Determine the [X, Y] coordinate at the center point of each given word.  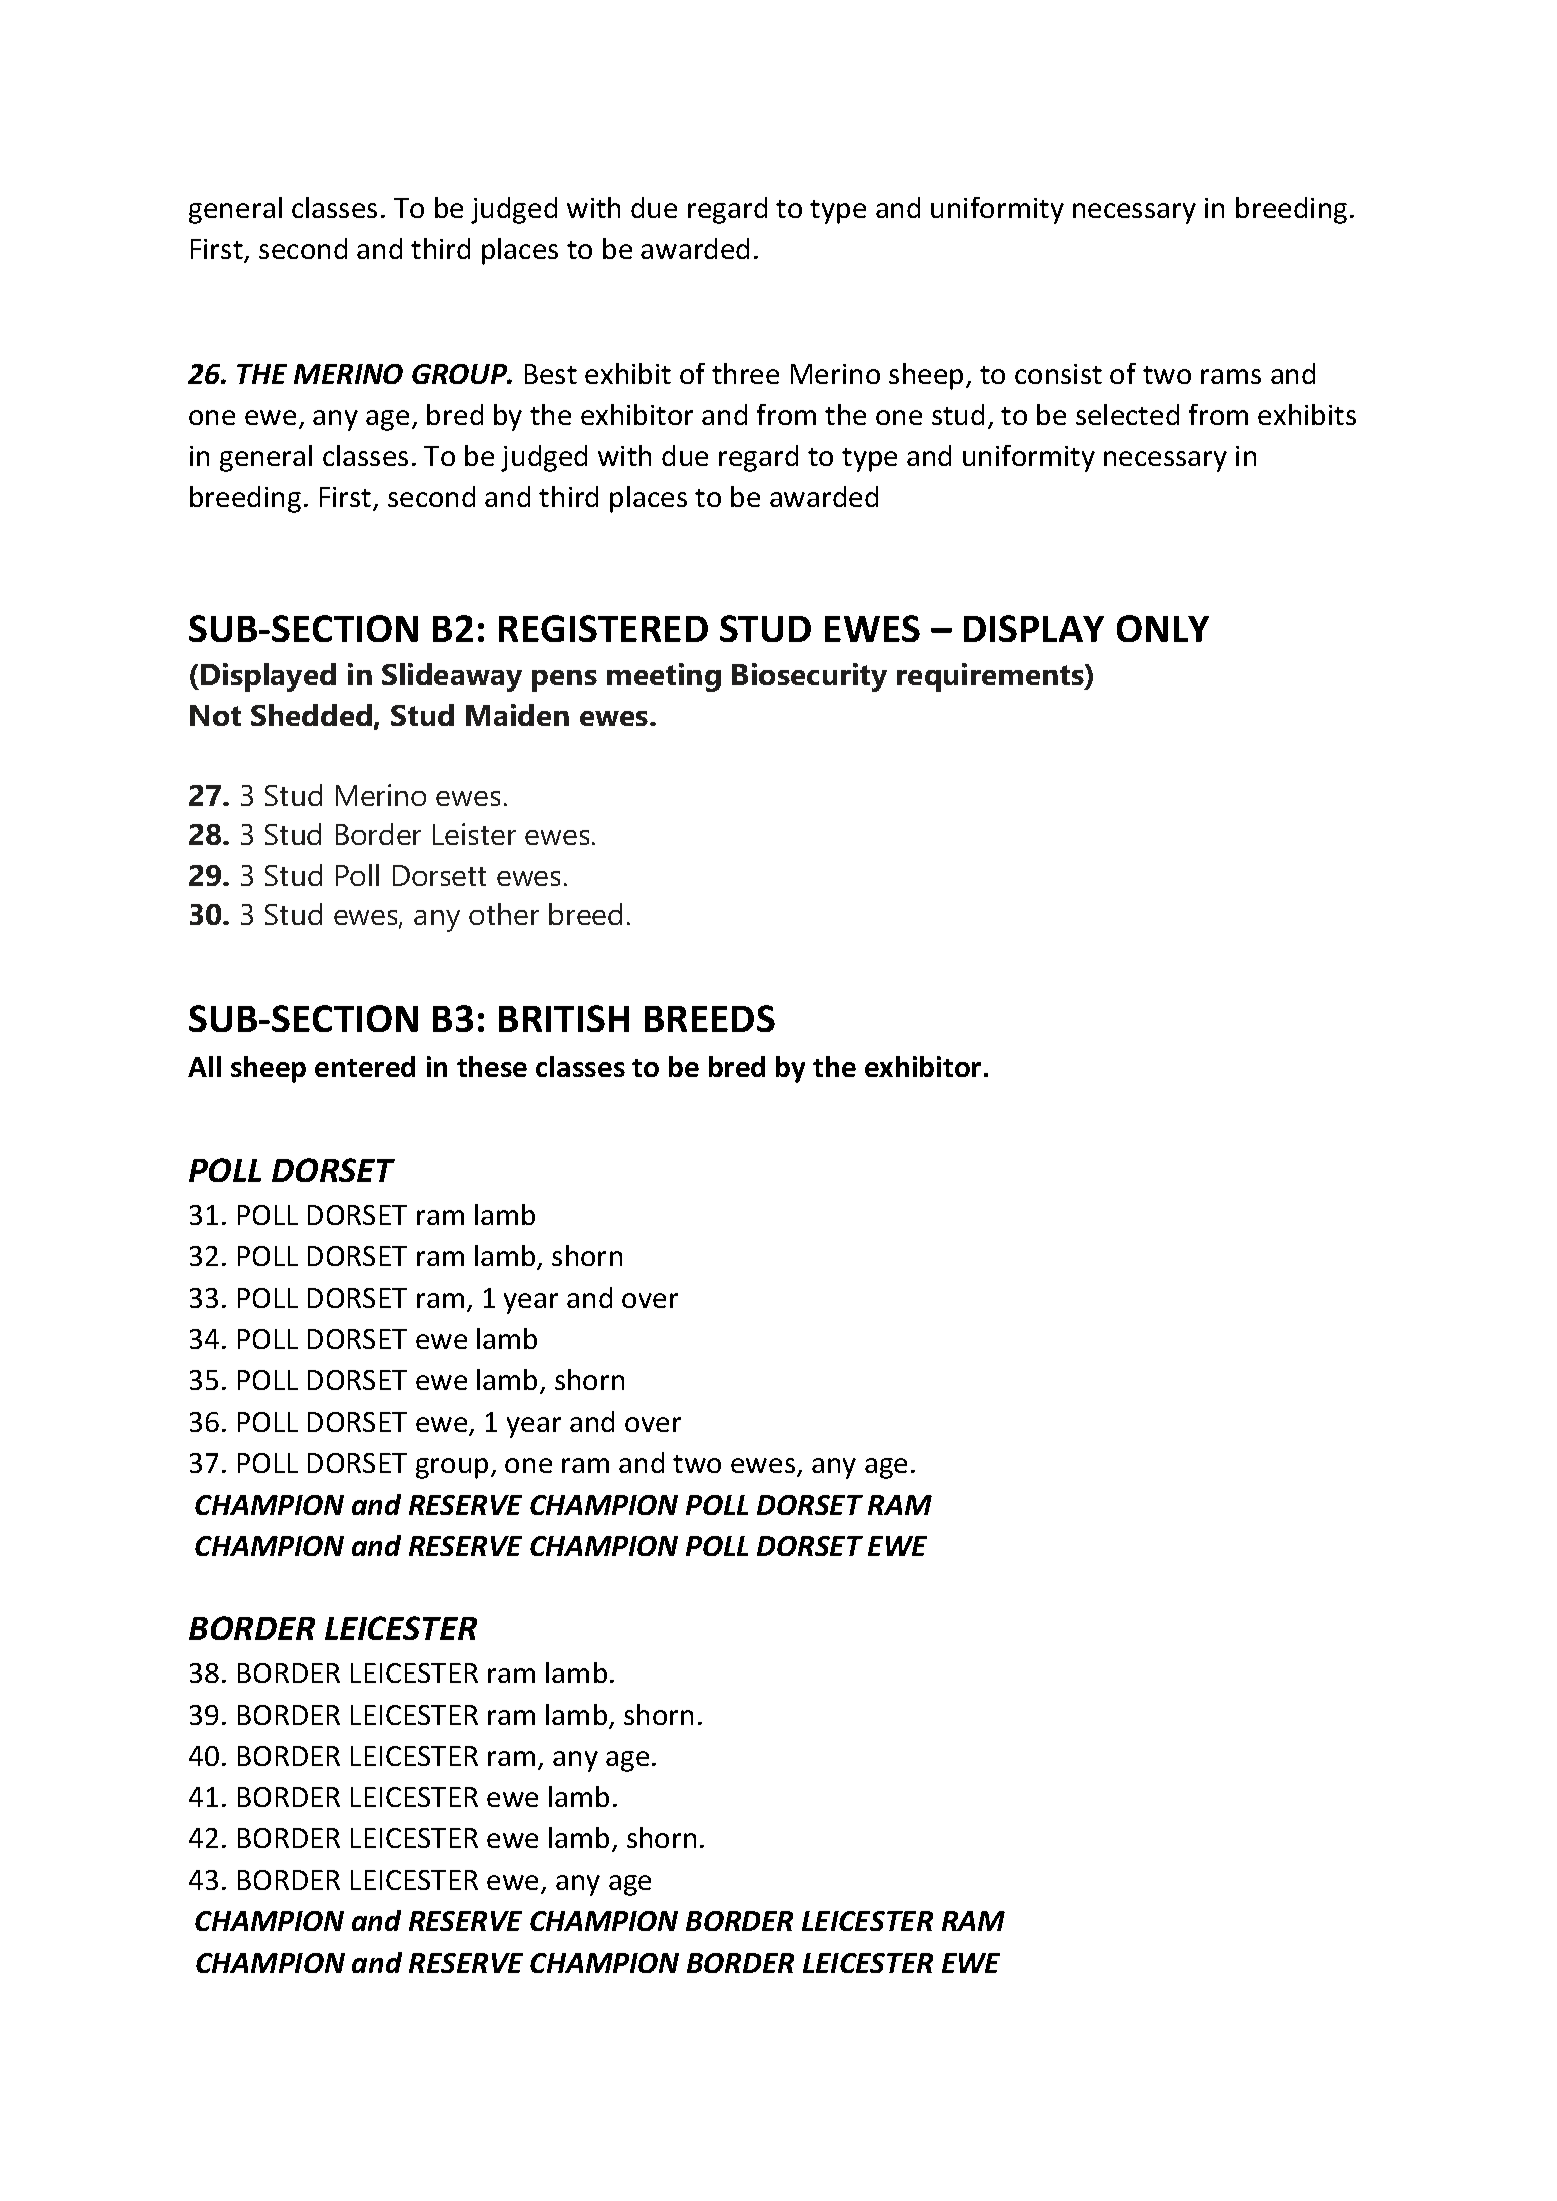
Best [551, 374]
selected [1127, 414]
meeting [664, 677]
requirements [991, 677]
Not [215, 715]
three [745, 373]
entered [365, 1066]
